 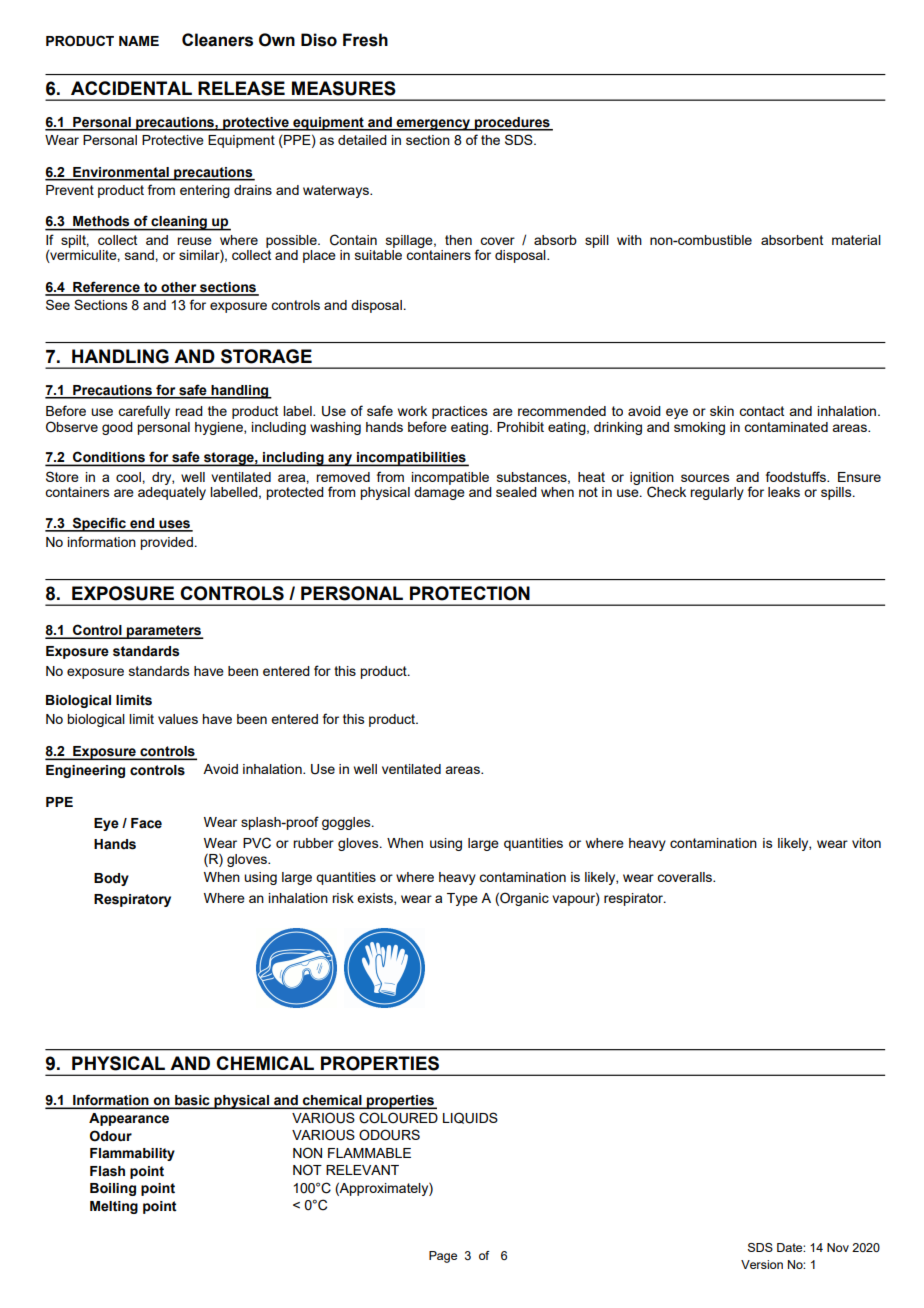 I want to click on cool, so click(x=129, y=477).
